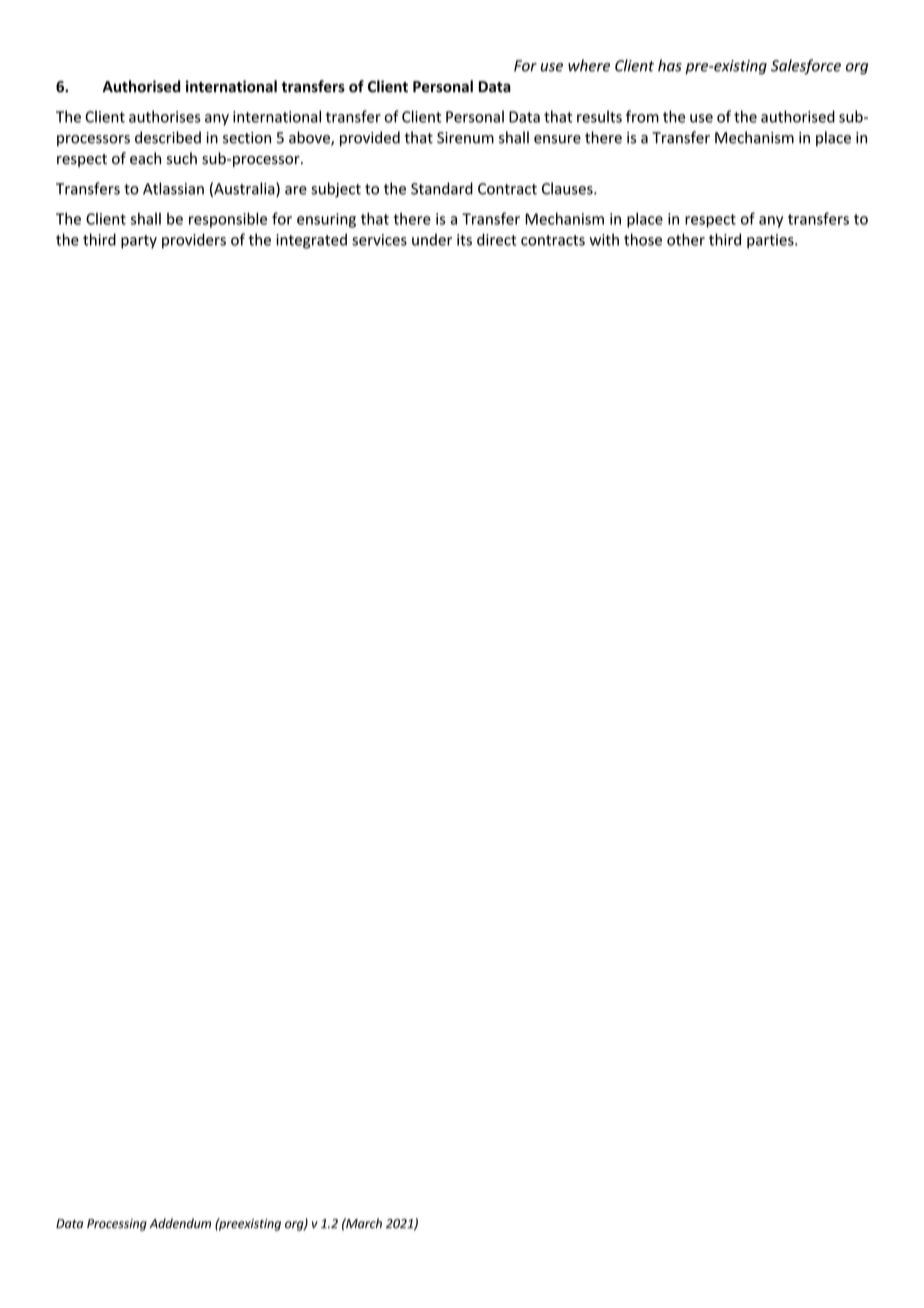  I want to click on provided, so click(370, 139).
